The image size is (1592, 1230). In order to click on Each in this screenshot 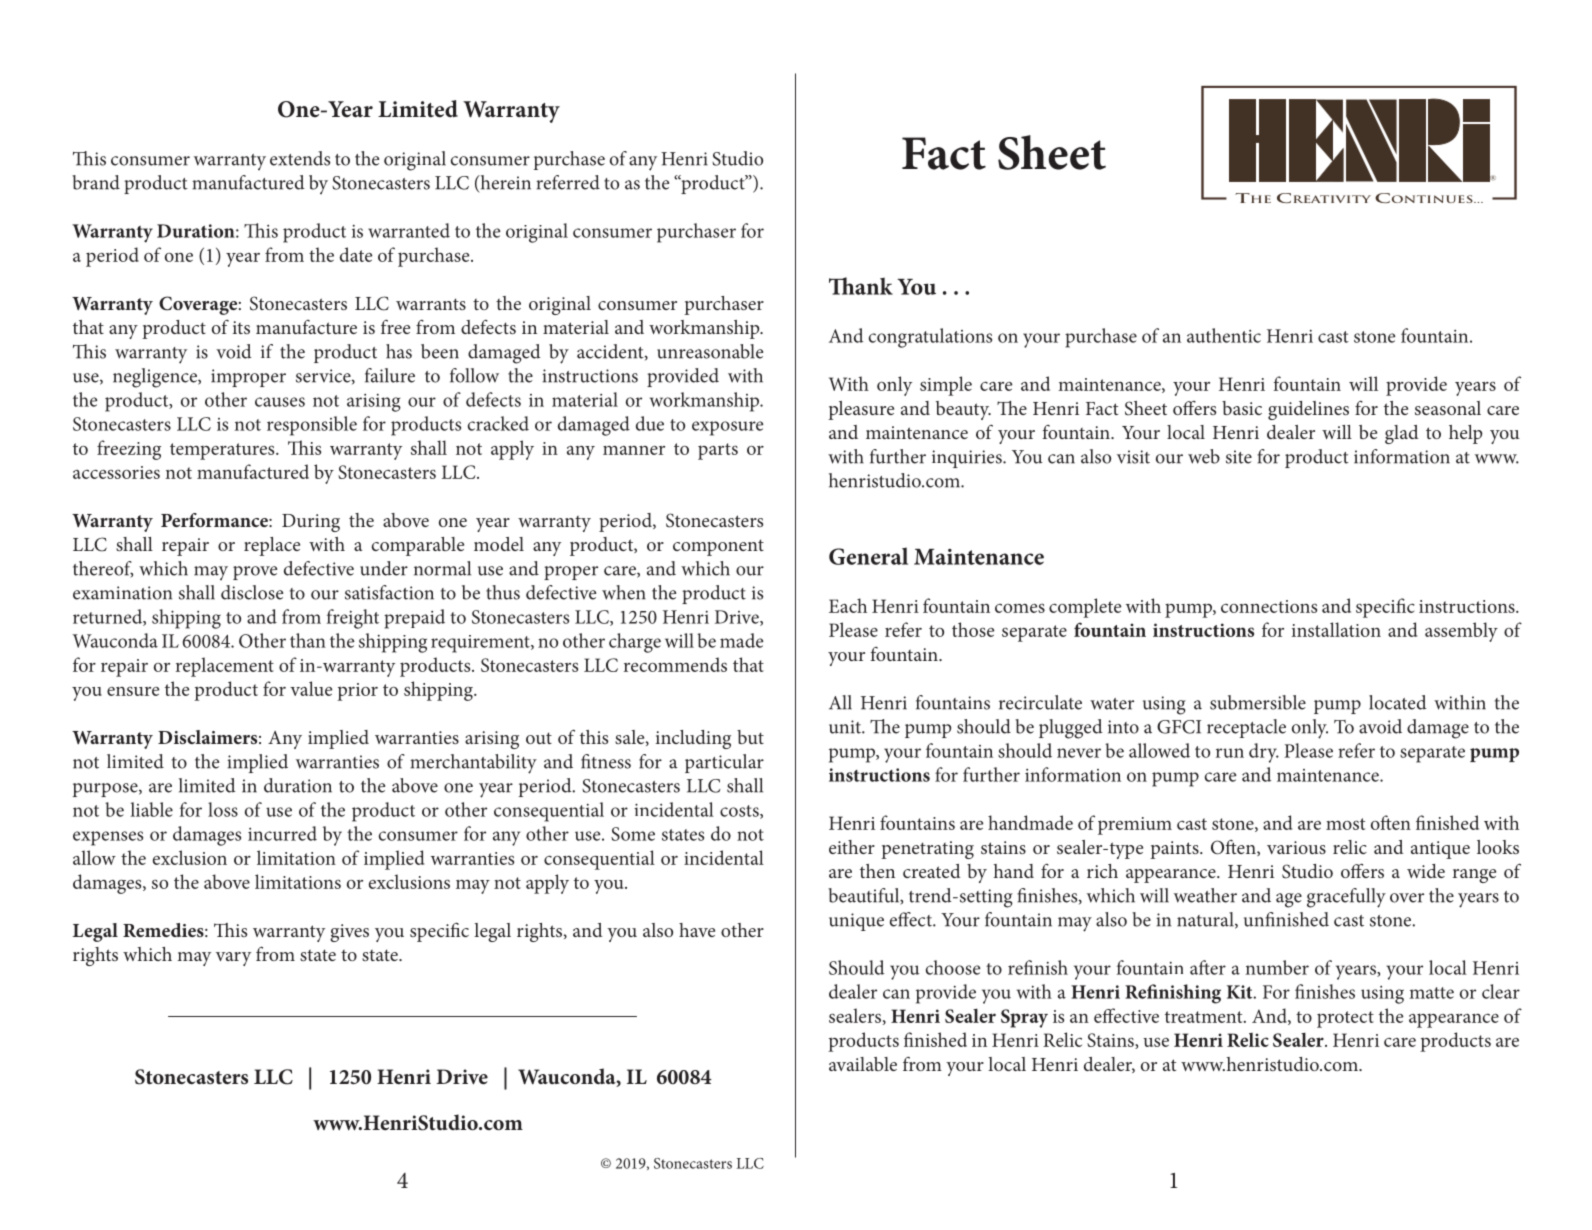, I will do `click(848, 605)`.
